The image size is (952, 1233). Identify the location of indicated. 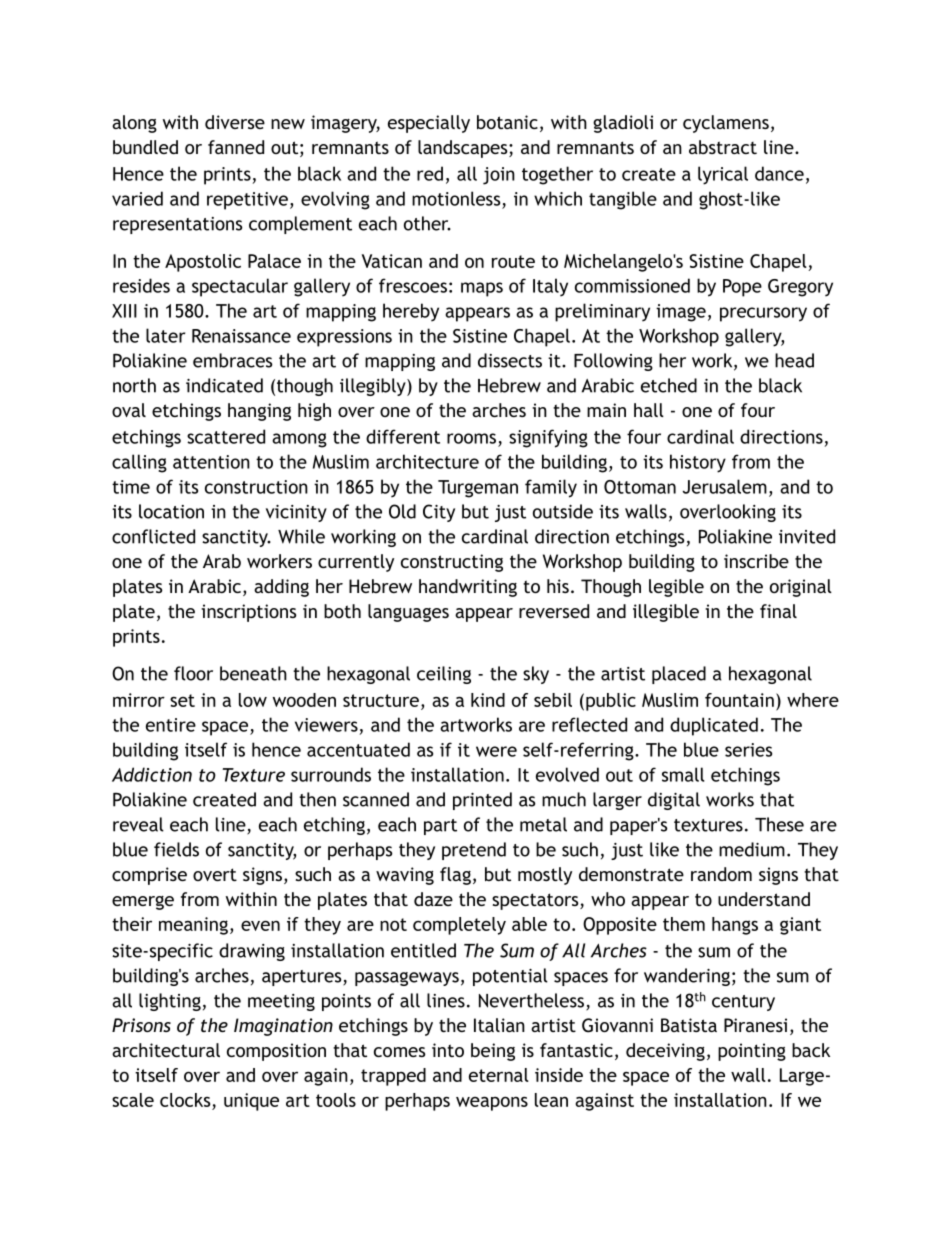
(224, 385).
